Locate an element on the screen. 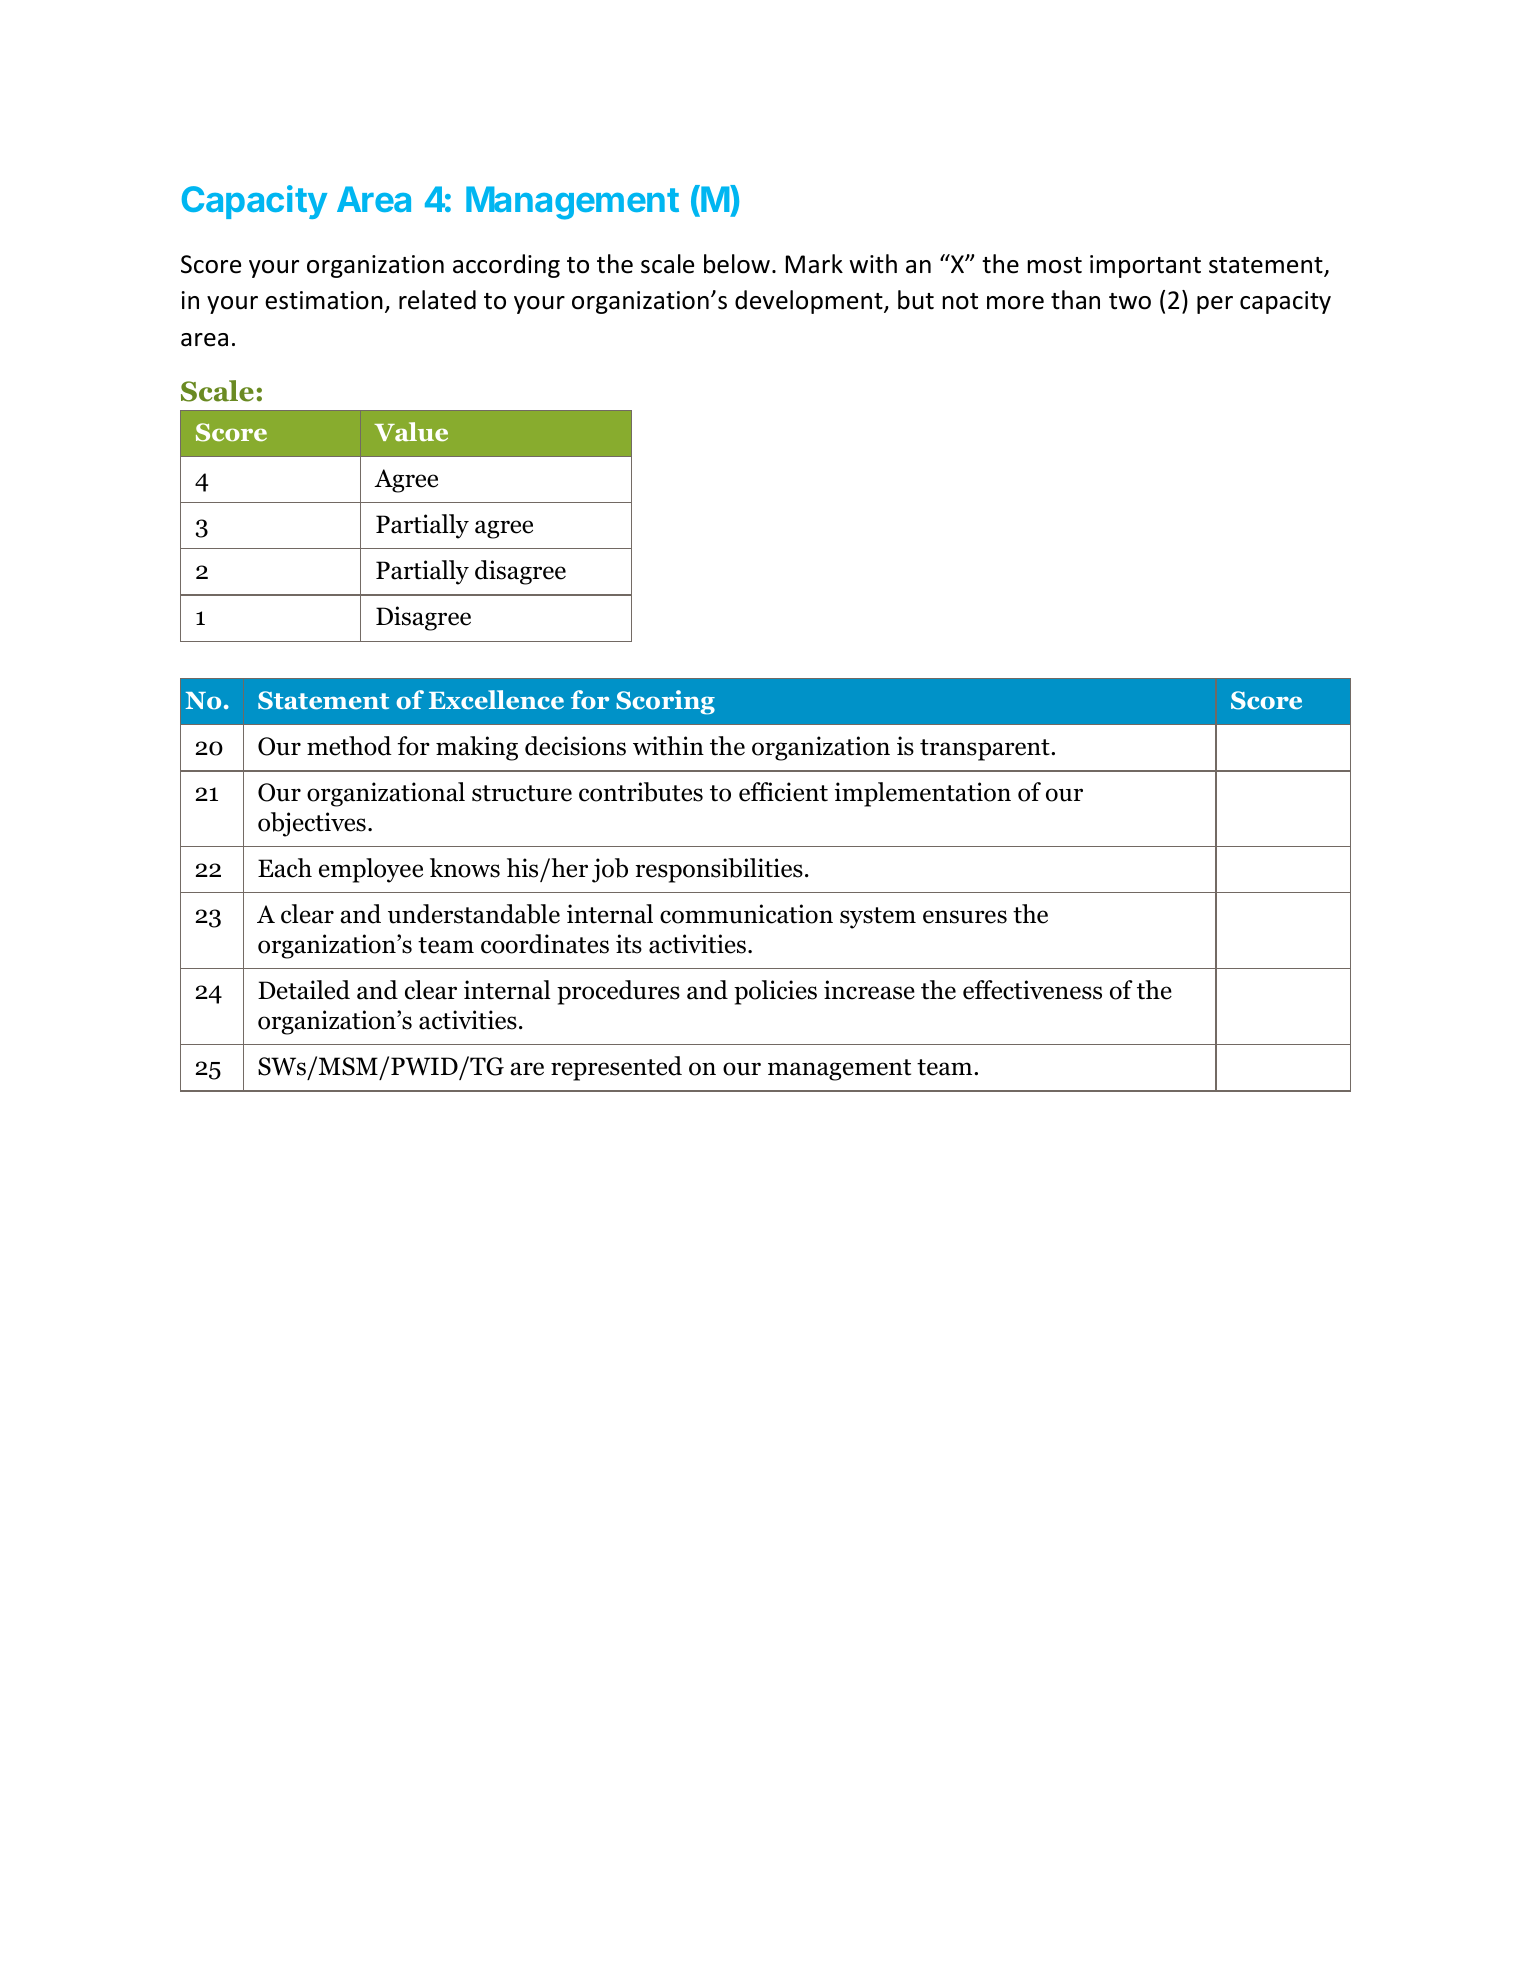 This screenshot has height=1981, width=1531. Scoring is located at coordinates (665, 702).
